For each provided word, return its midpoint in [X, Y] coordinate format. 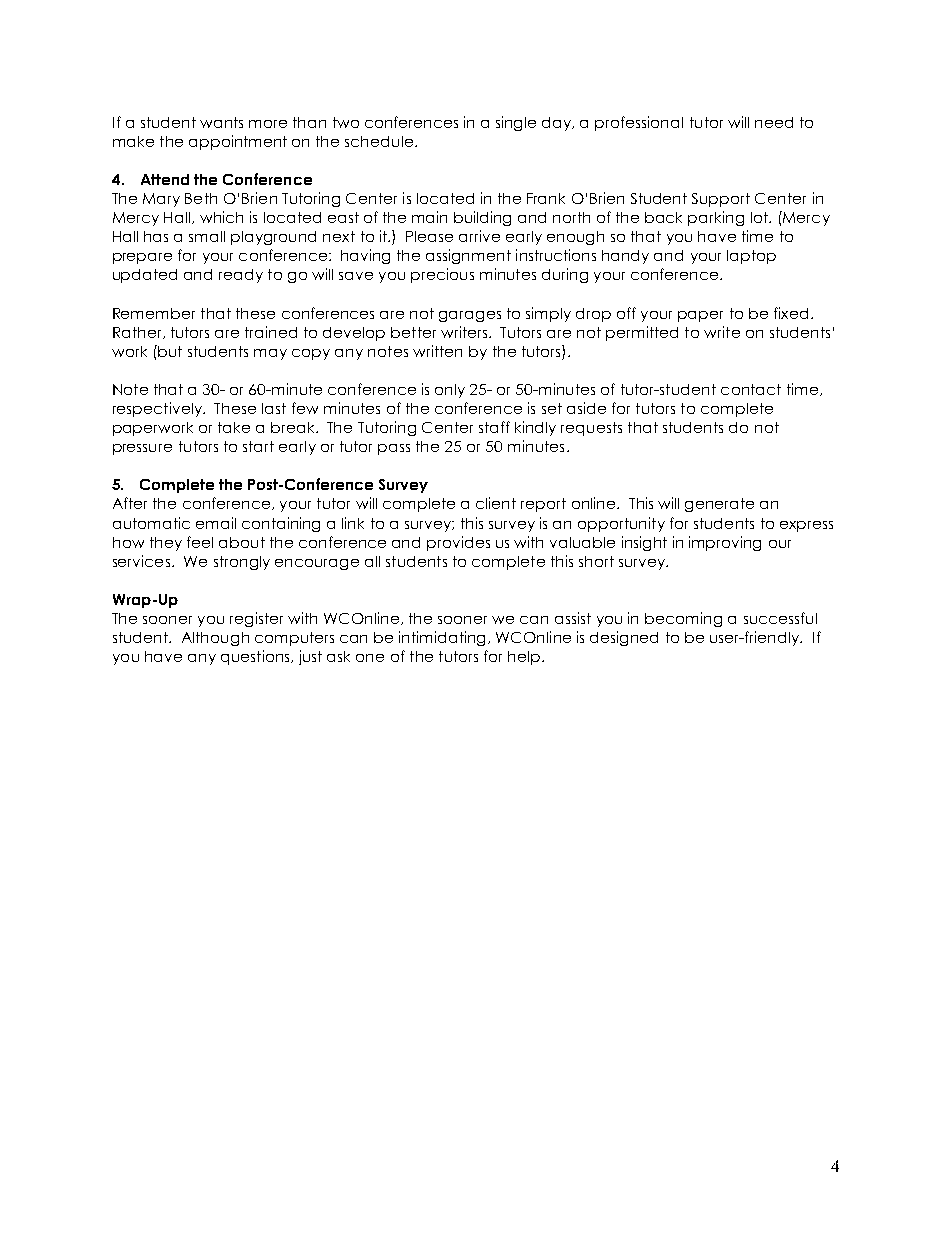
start [258, 446]
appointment [238, 142]
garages [470, 316]
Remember [154, 313]
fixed [791, 313]
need [774, 122]
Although [215, 639]
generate [719, 505]
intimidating [444, 638]
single [516, 123]
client [496, 503]
